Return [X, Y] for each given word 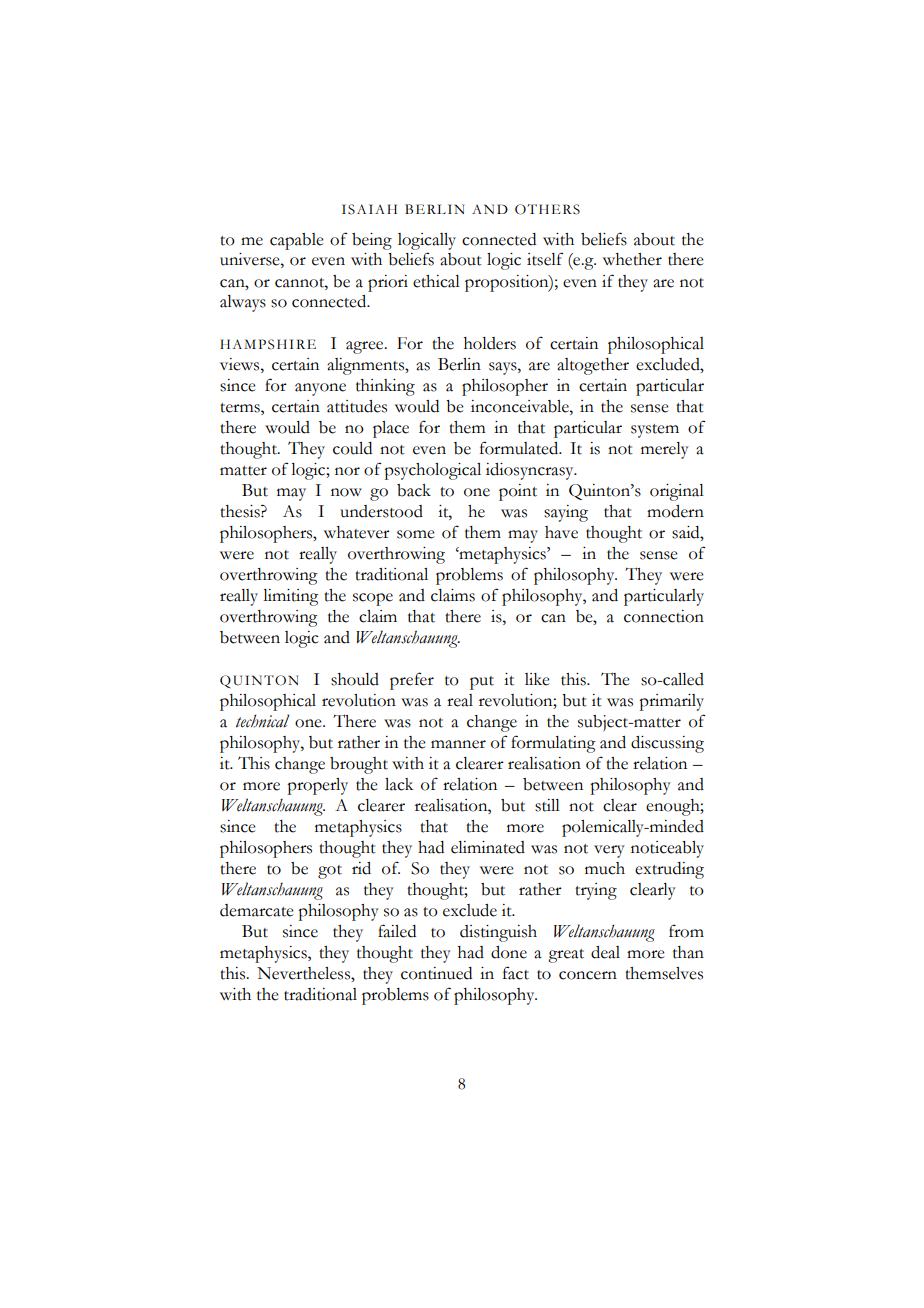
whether [632, 259]
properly [317, 786]
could [352, 448]
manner [458, 744]
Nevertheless [304, 973]
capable [297, 241]
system [655, 431]
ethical [436, 281]
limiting [291, 597]
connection [664, 616]
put [482, 683]
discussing [667, 744]
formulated [520, 448]
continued [436, 973]
